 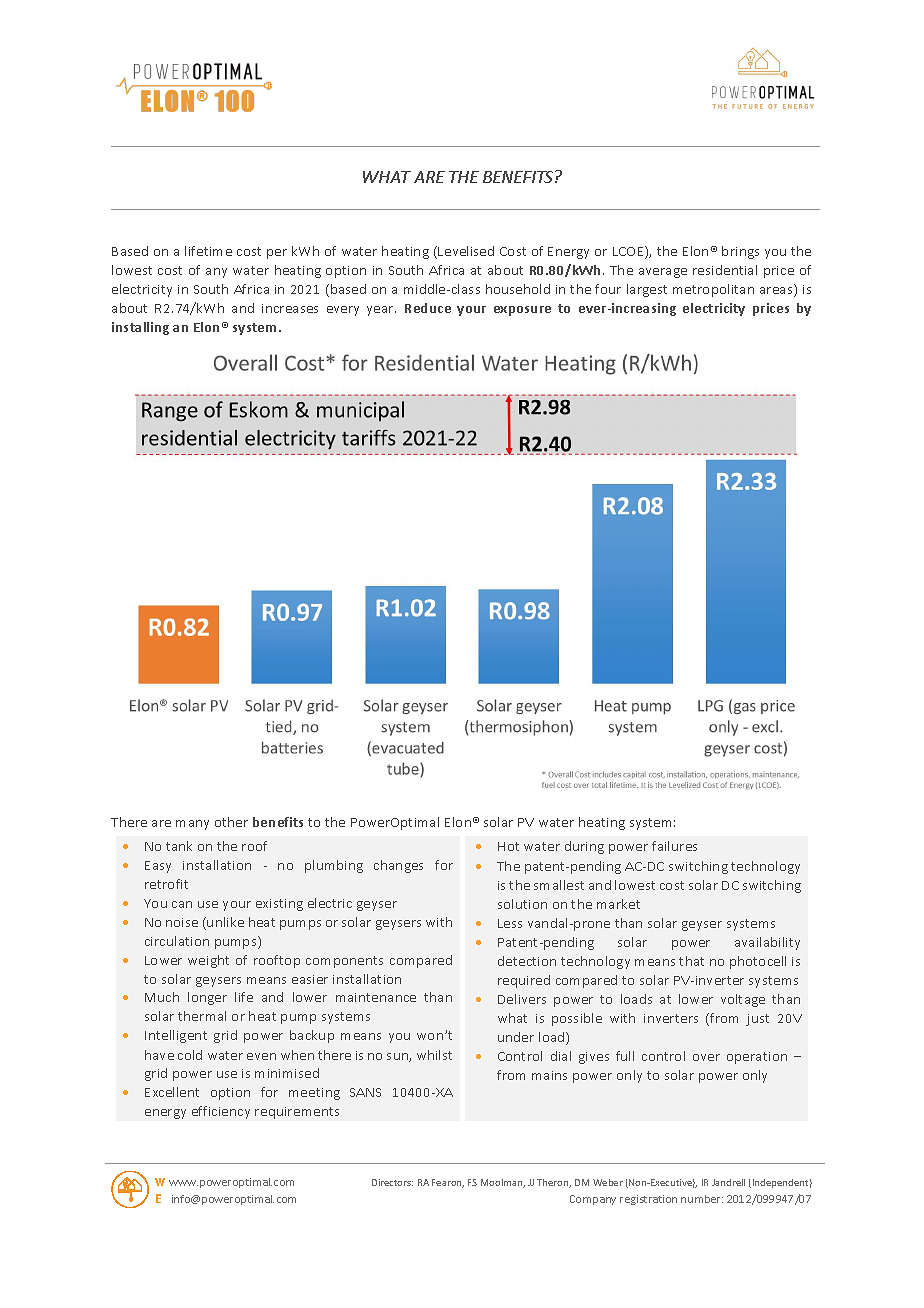 What do you see at coordinates (510, 923) in the document?
I see `Less` at bounding box center [510, 923].
